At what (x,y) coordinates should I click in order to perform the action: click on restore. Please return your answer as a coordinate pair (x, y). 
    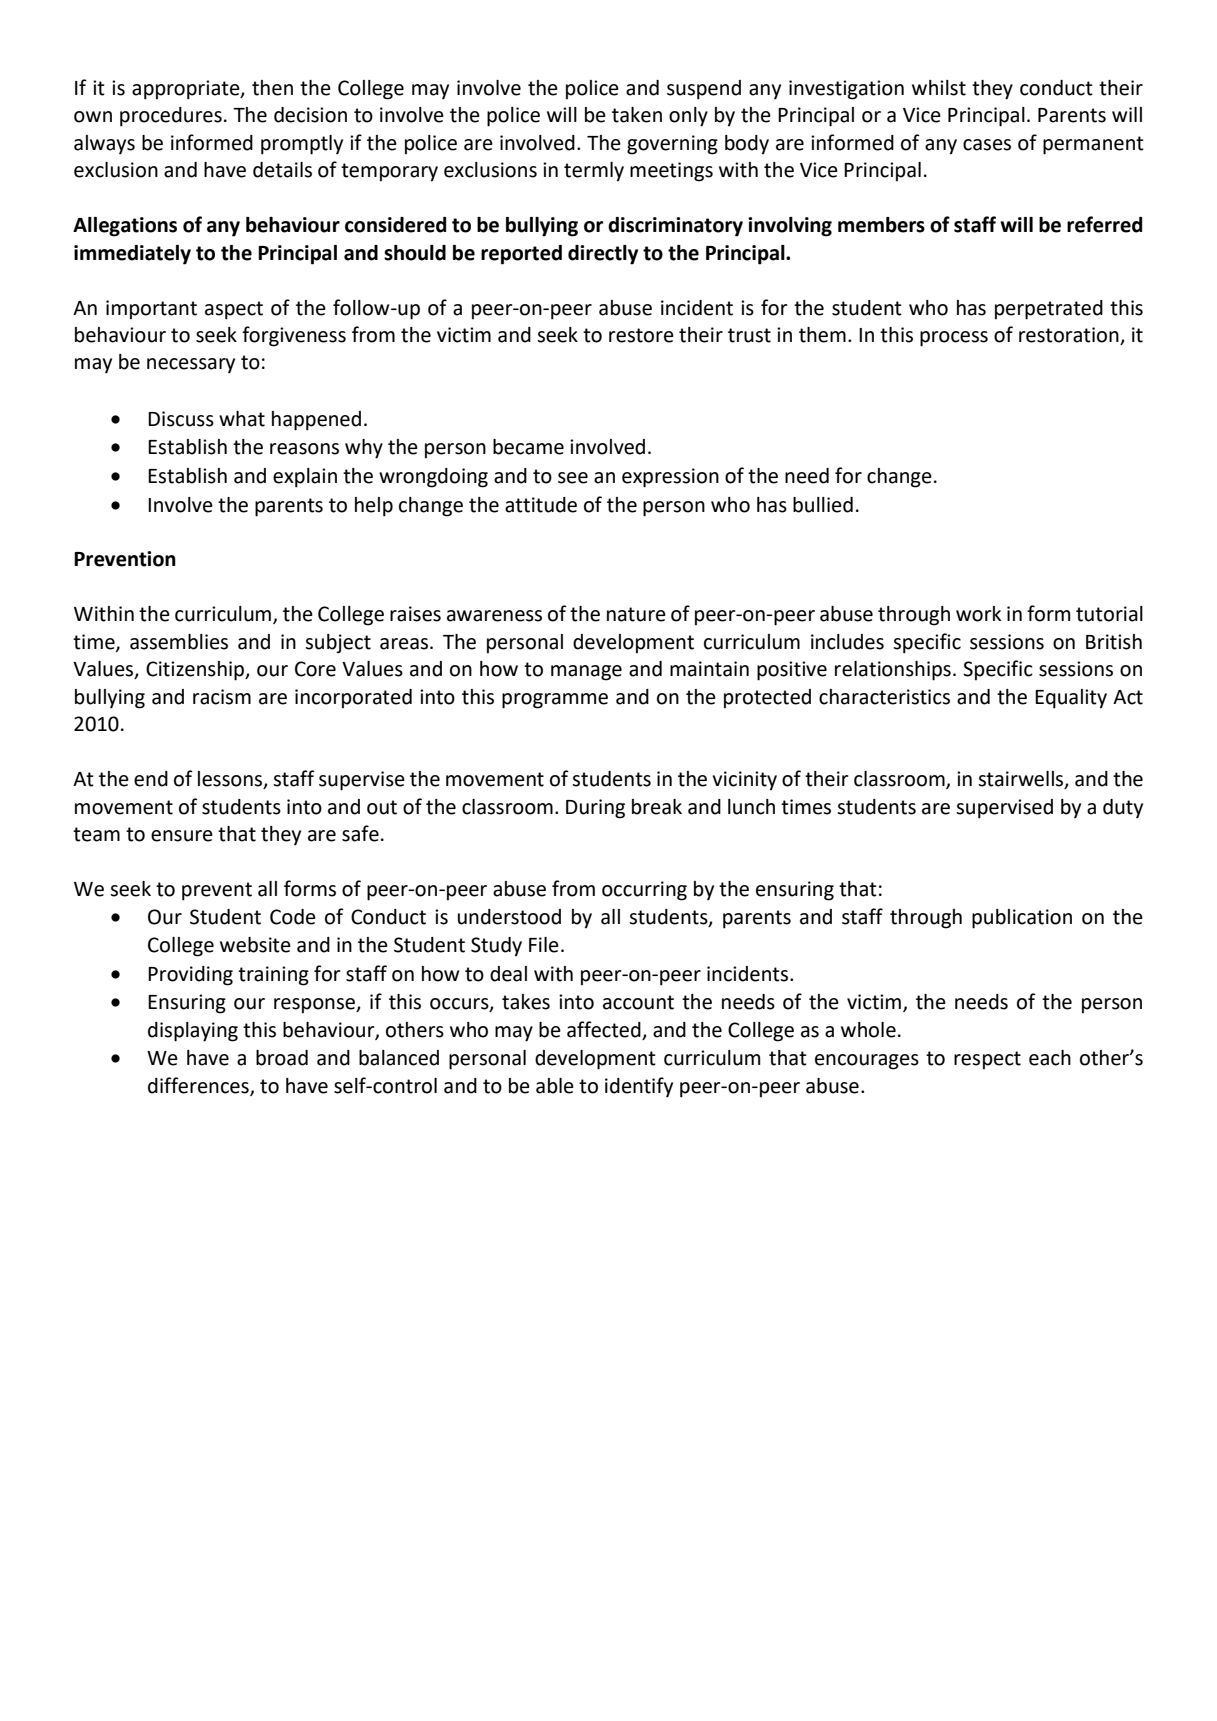
    Looking at the image, I should click on (641, 335).
